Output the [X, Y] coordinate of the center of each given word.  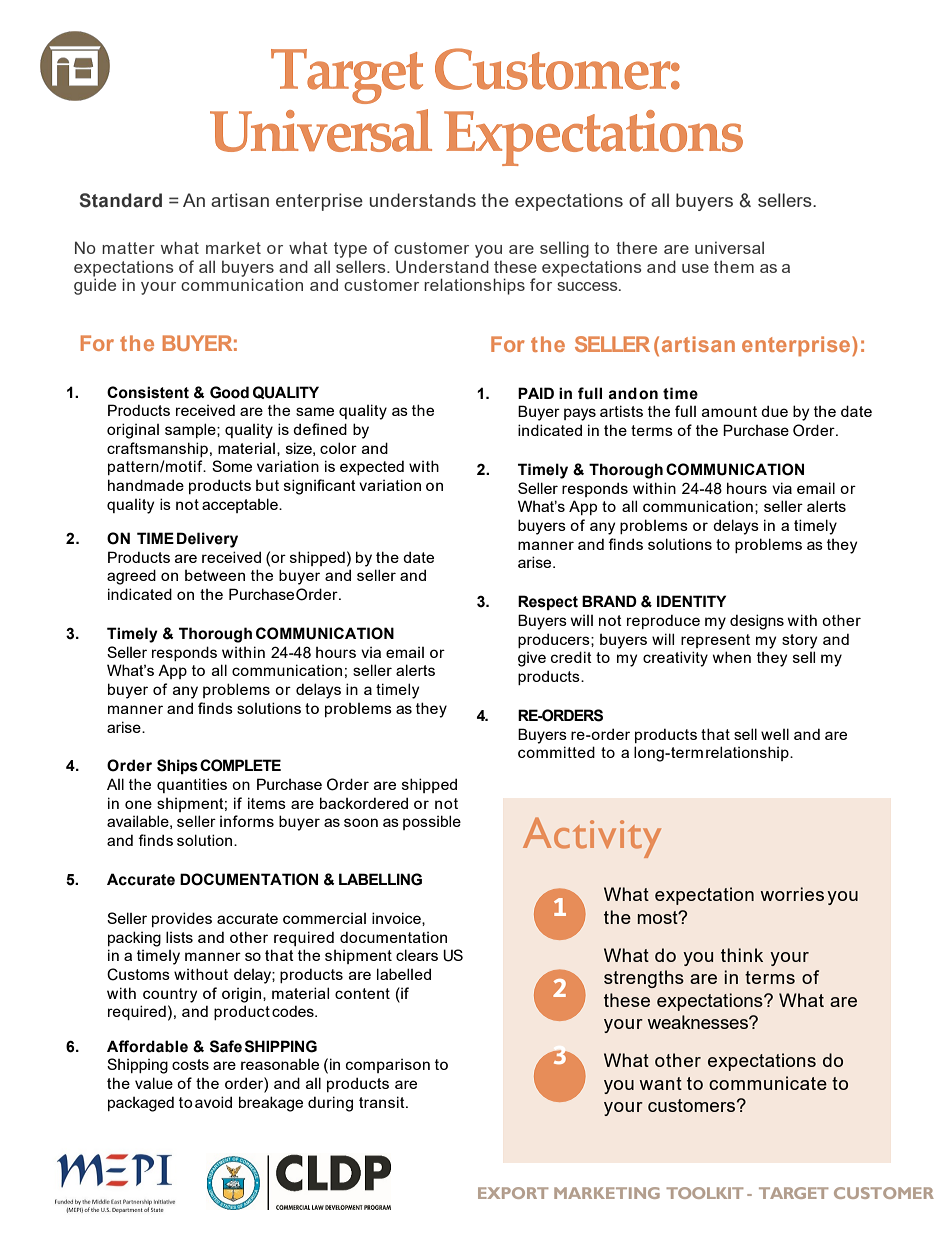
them [734, 266]
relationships [474, 286]
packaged [141, 1104]
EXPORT [513, 1193]
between [215, 575]
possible [432, 822]
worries [792, 894]
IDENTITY [691, 601]
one [138, 804]
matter [128, 248]
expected [372, 467]
